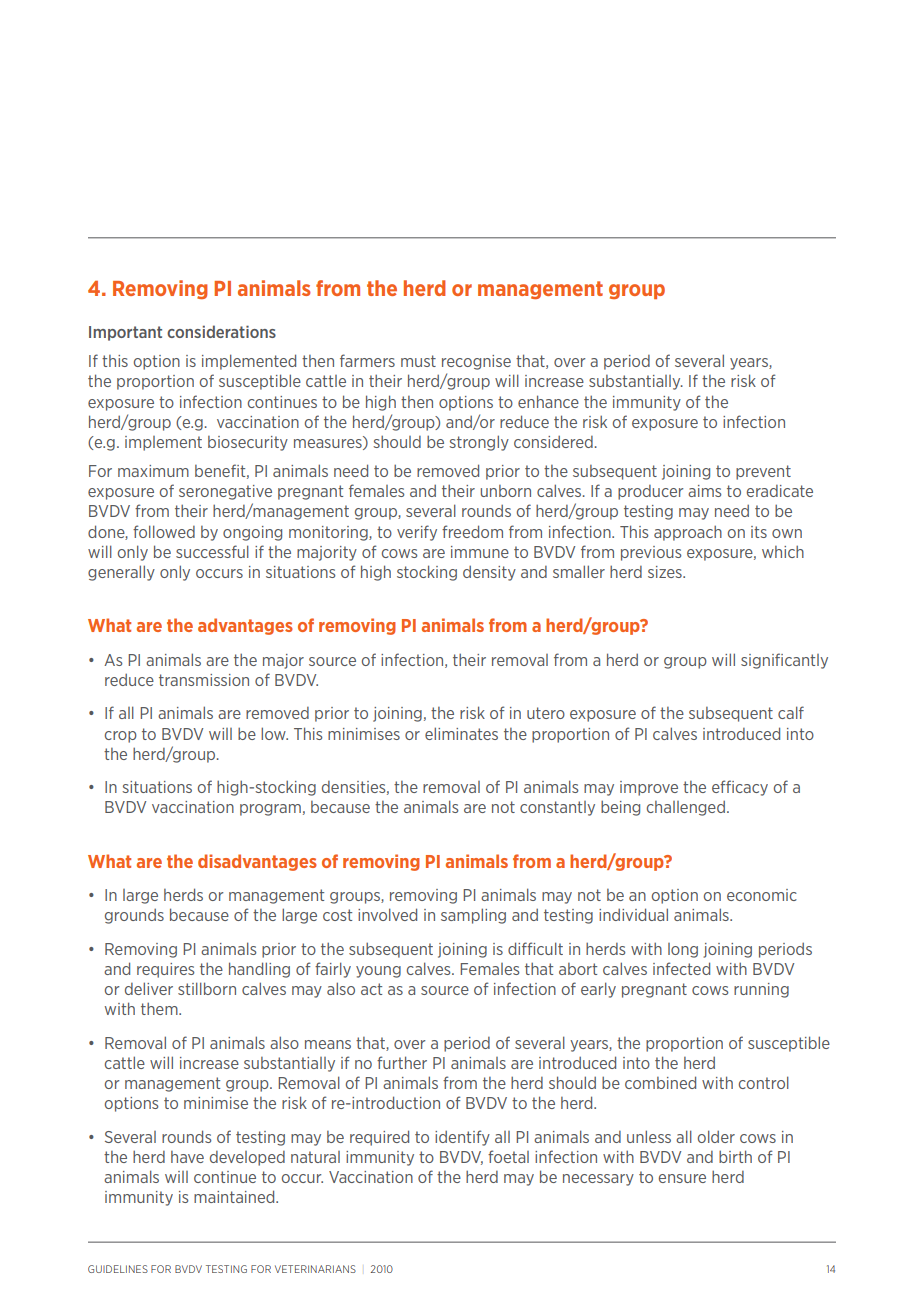 This screenshot has height=1308, width=924. Describe the element at coordinates (235, 1196) in the screenshot. I see `maintained` at that location.
